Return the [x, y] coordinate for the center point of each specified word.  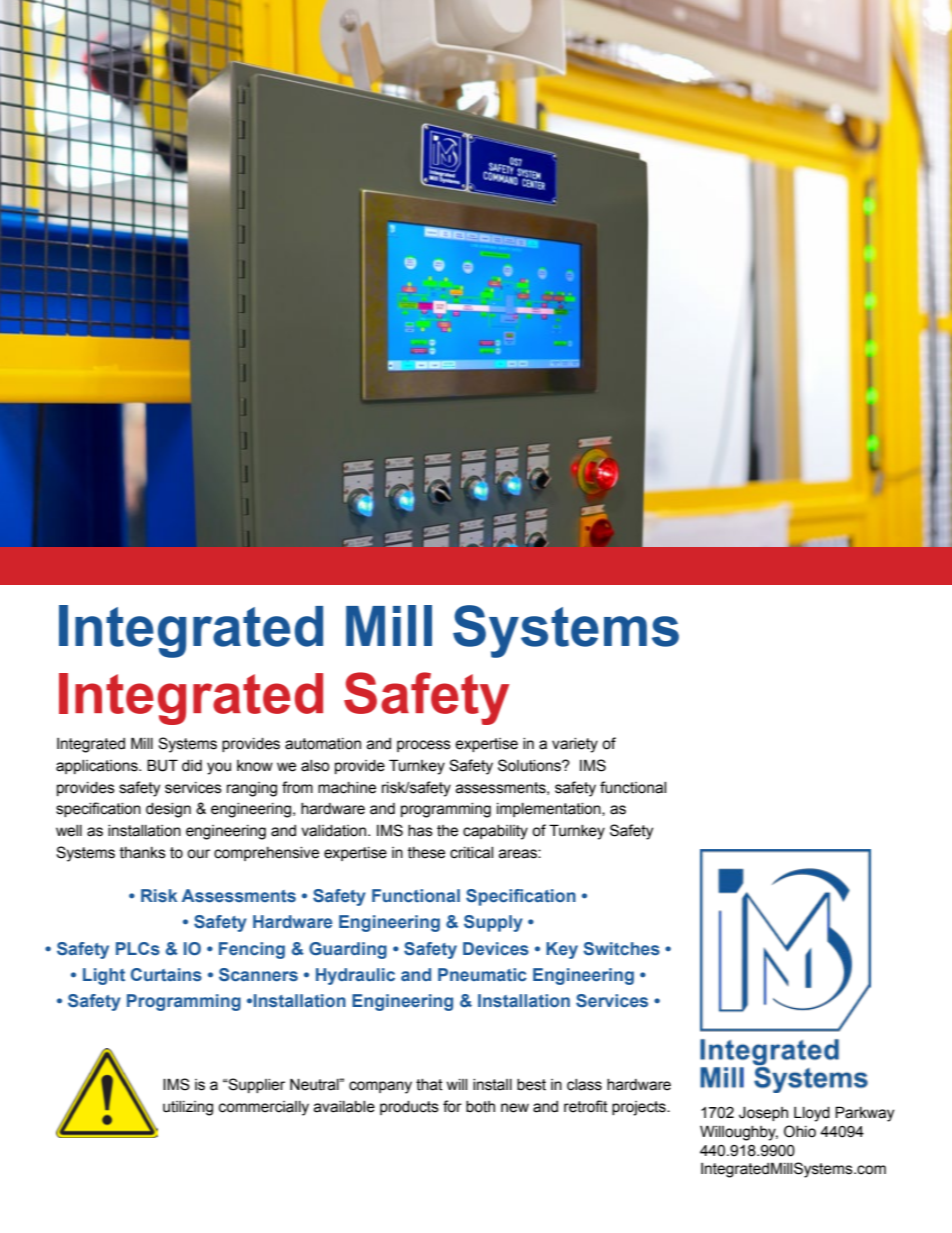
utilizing [188, 1108]
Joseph [763, 1113]
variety [575, 745]
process [424, 746]
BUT [162, 765]
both [480, 1107]
